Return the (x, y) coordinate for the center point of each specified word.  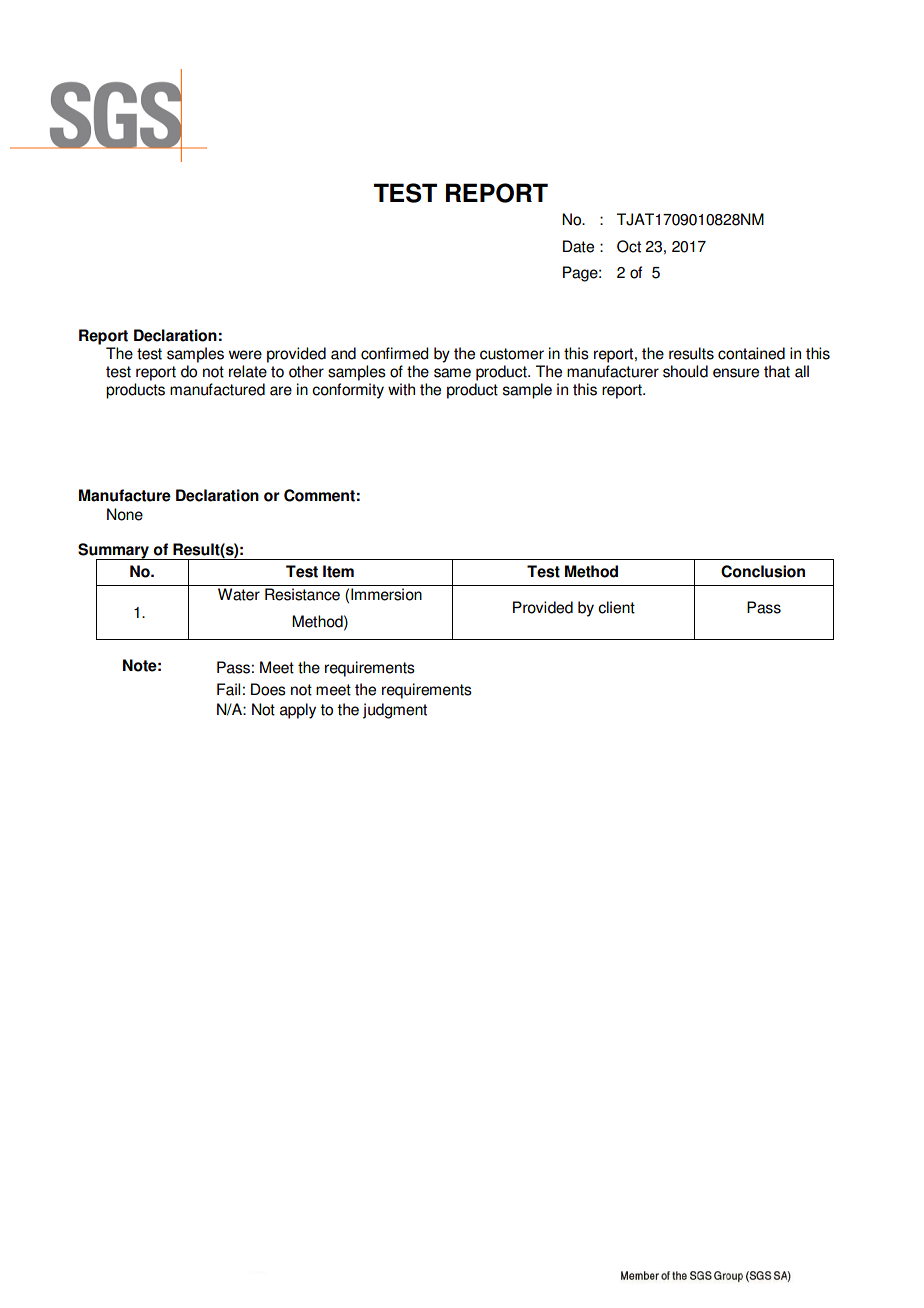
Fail (228, 689)
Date (578, 246)
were (245, 355)
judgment (395, 711)
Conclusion (763, 571)
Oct (629, 246)
